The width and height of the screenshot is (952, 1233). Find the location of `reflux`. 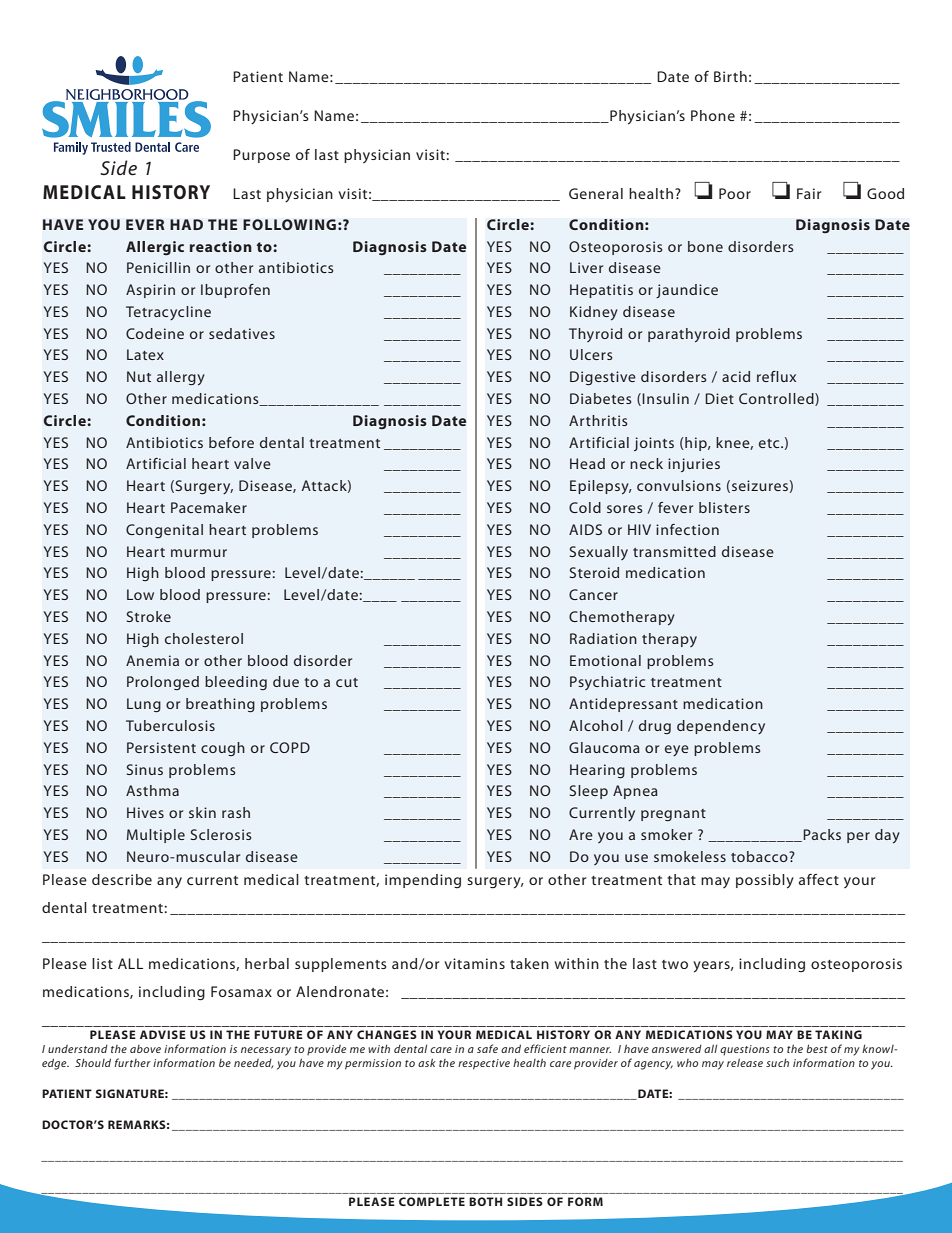

reflux is located at coordinates (776, 376).
